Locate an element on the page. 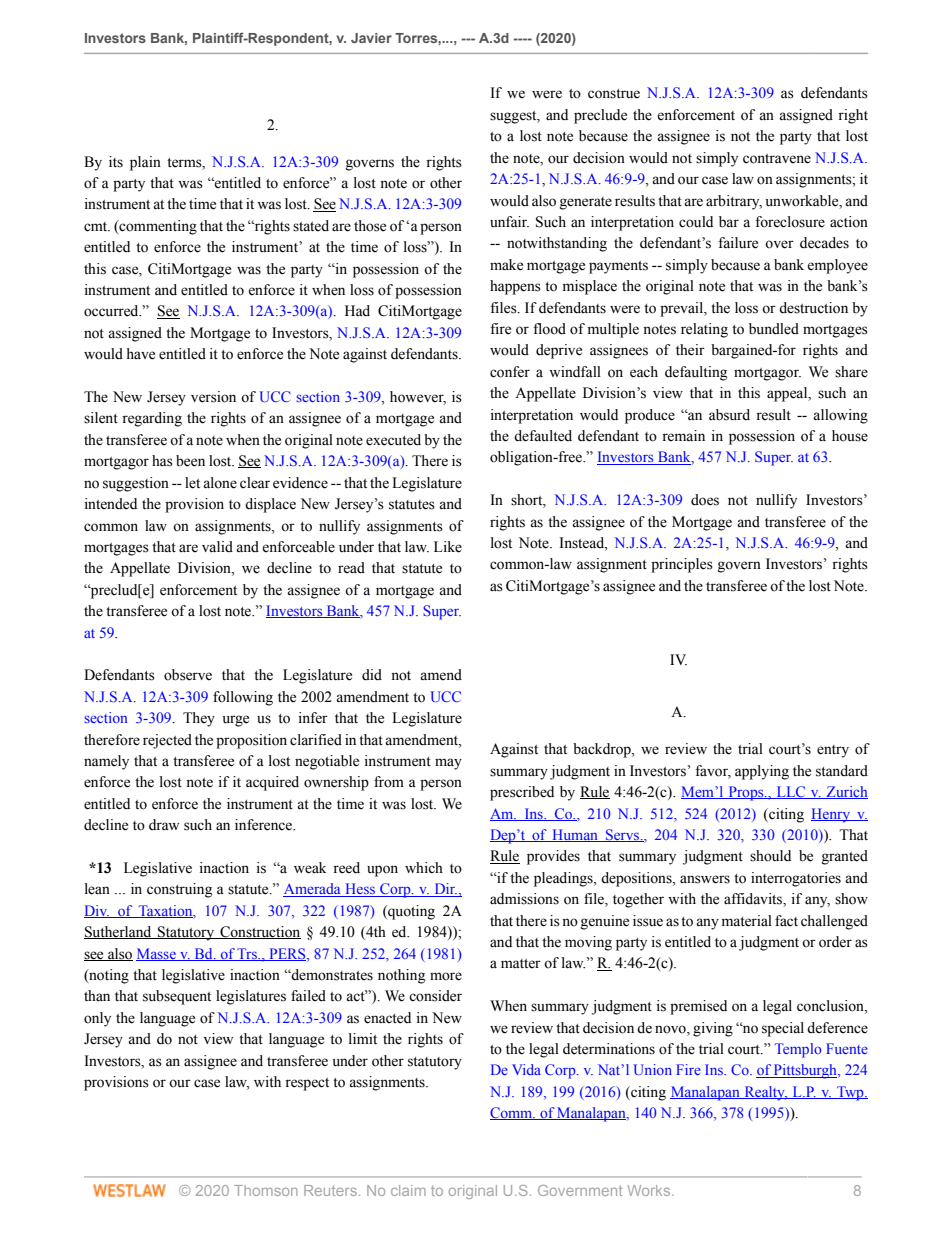  construe is located at coordinates (614, 94).
